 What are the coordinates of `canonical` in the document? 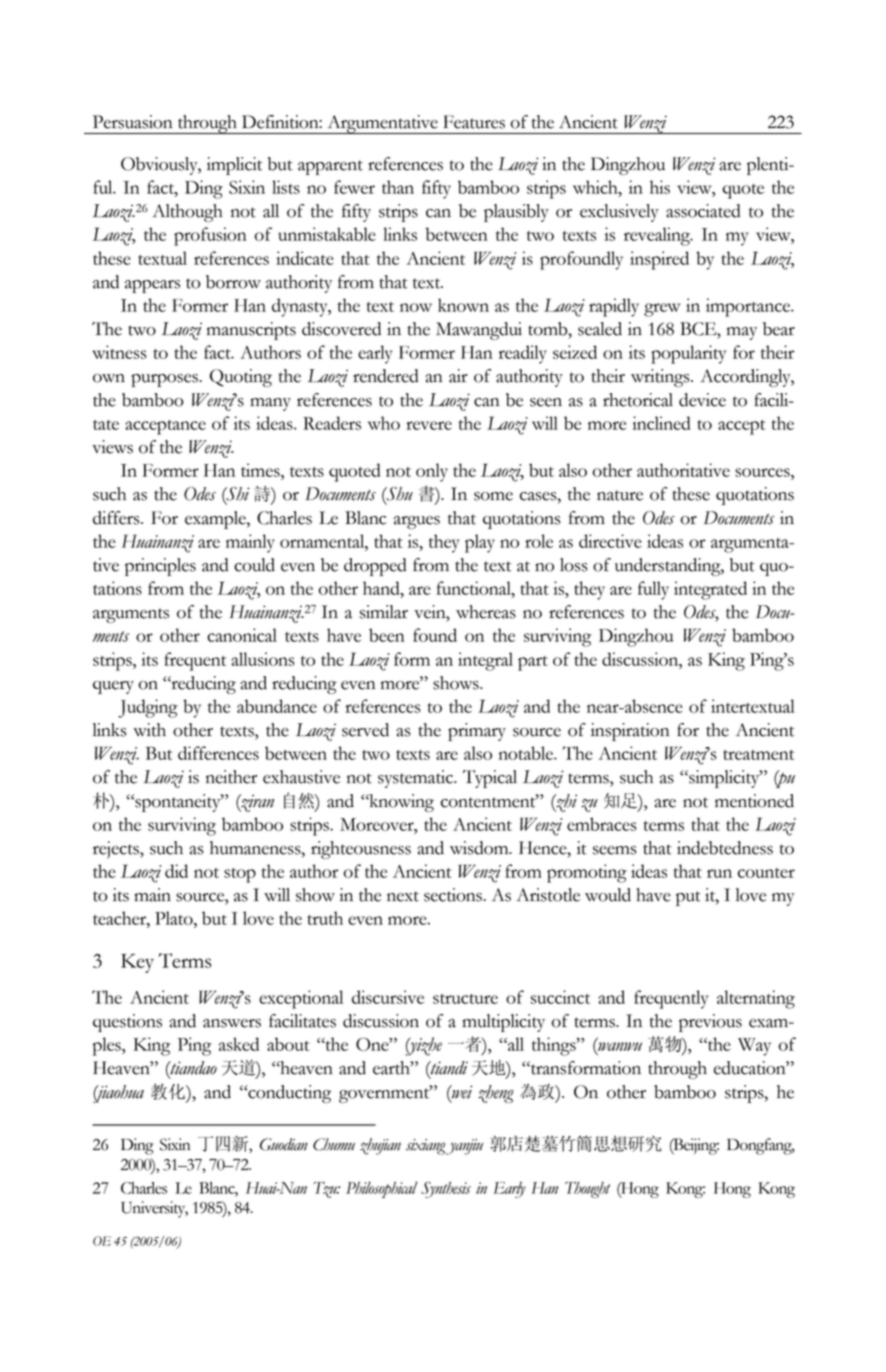 It's located at (242, 635).
